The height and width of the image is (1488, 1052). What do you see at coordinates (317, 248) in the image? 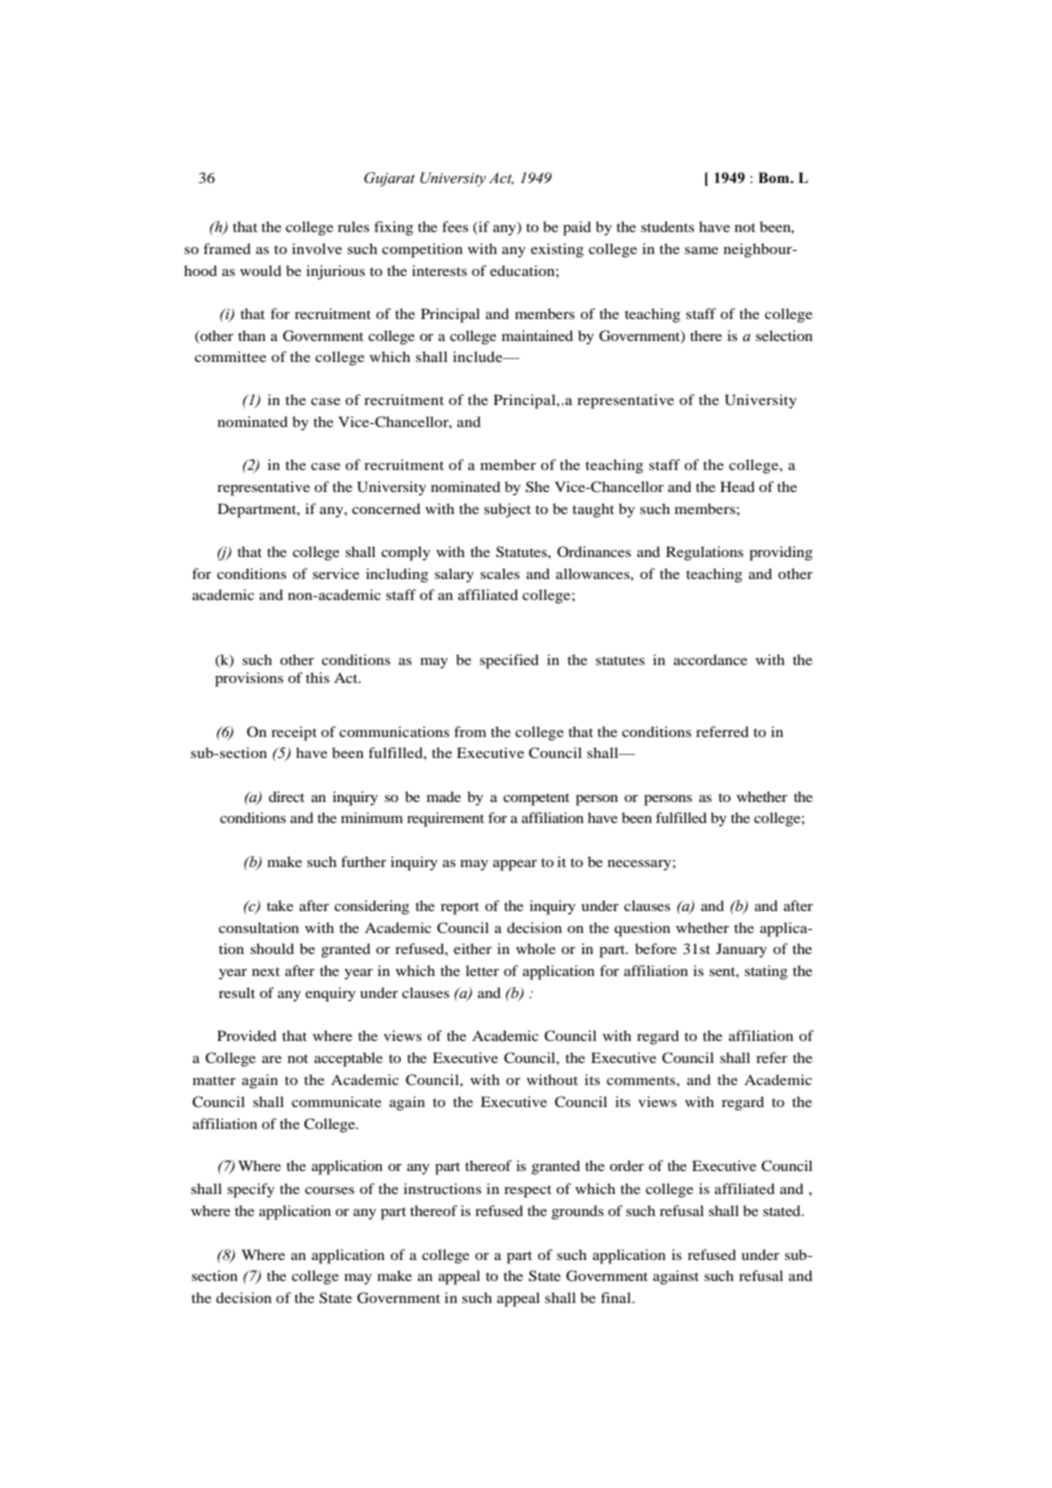
I see `involve` at bounding box center [317, 248].
